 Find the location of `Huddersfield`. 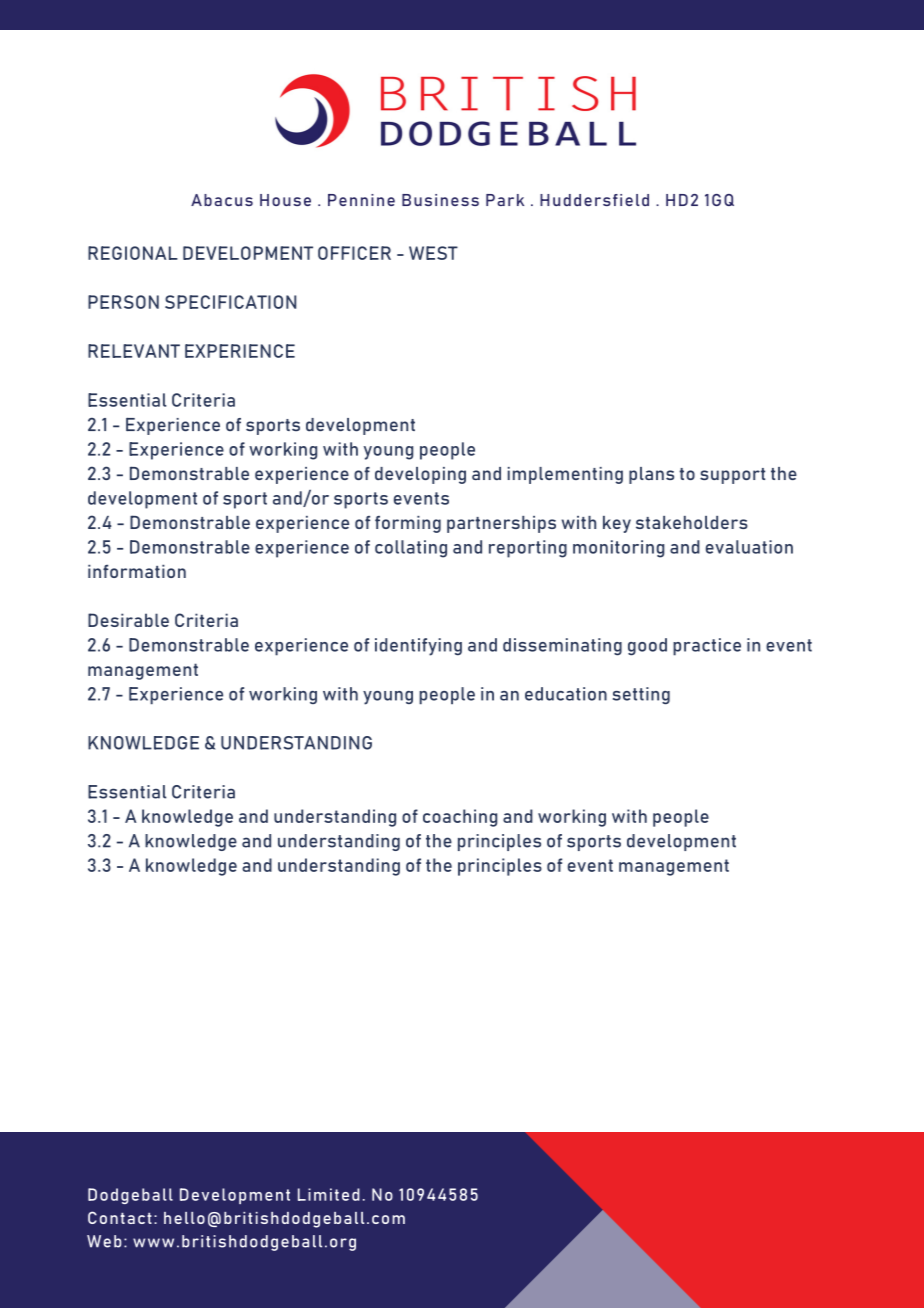

Huddersfield is located at coordinates (594, 200).
